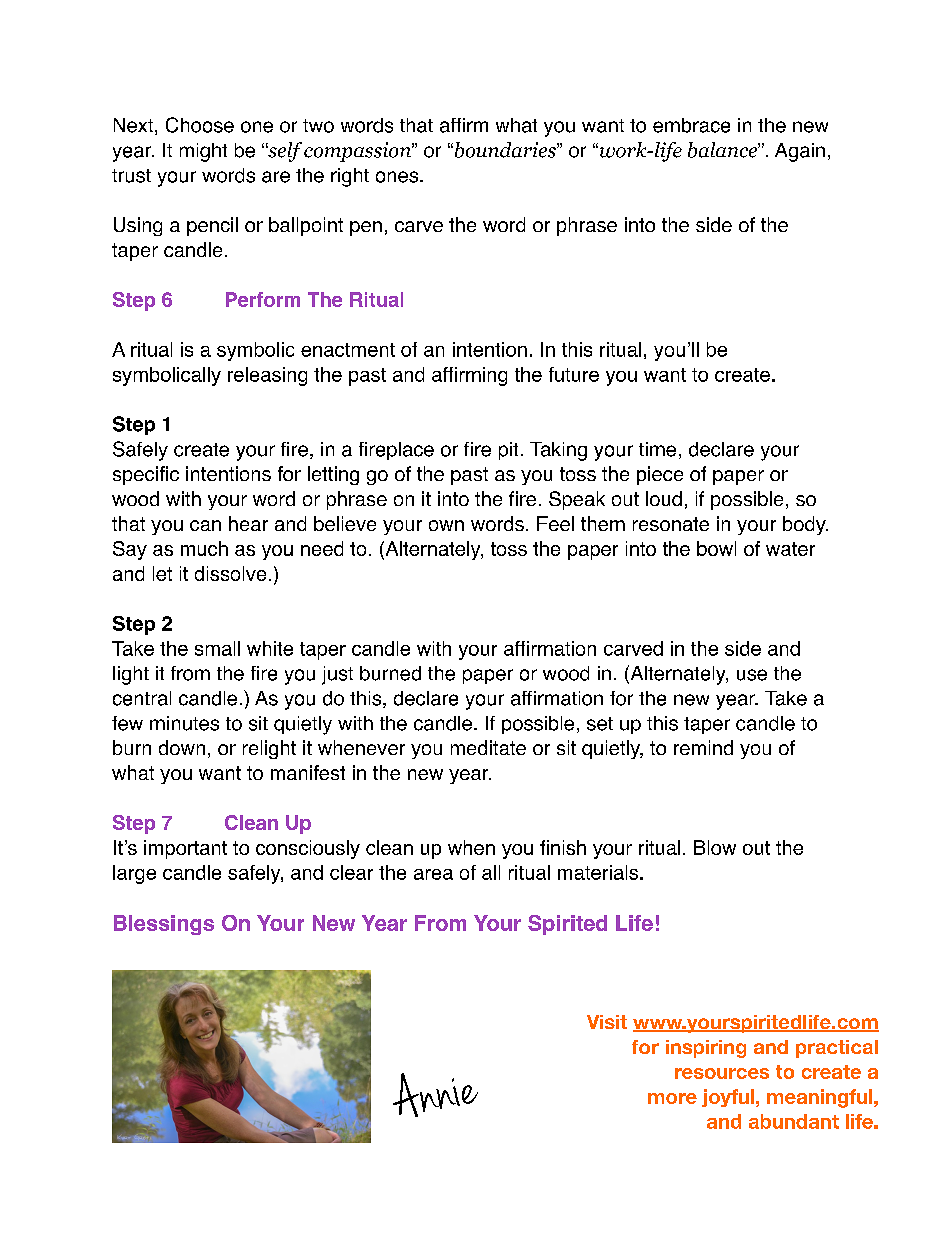 This image has height=1233, width=952. I want to click on boundaries, so click(505, 150).
